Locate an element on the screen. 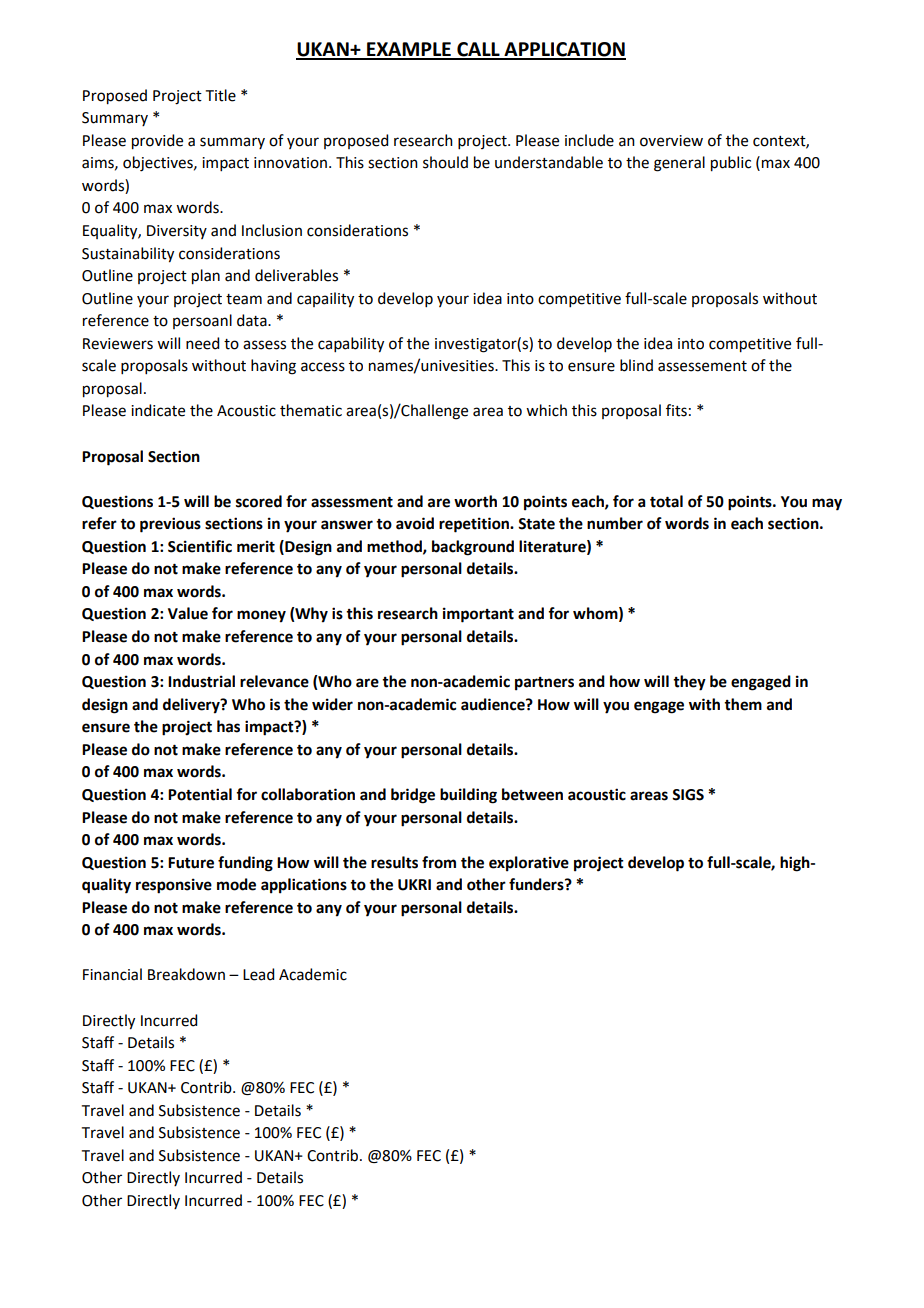  Industrial is located at coordinates (201, 681).
